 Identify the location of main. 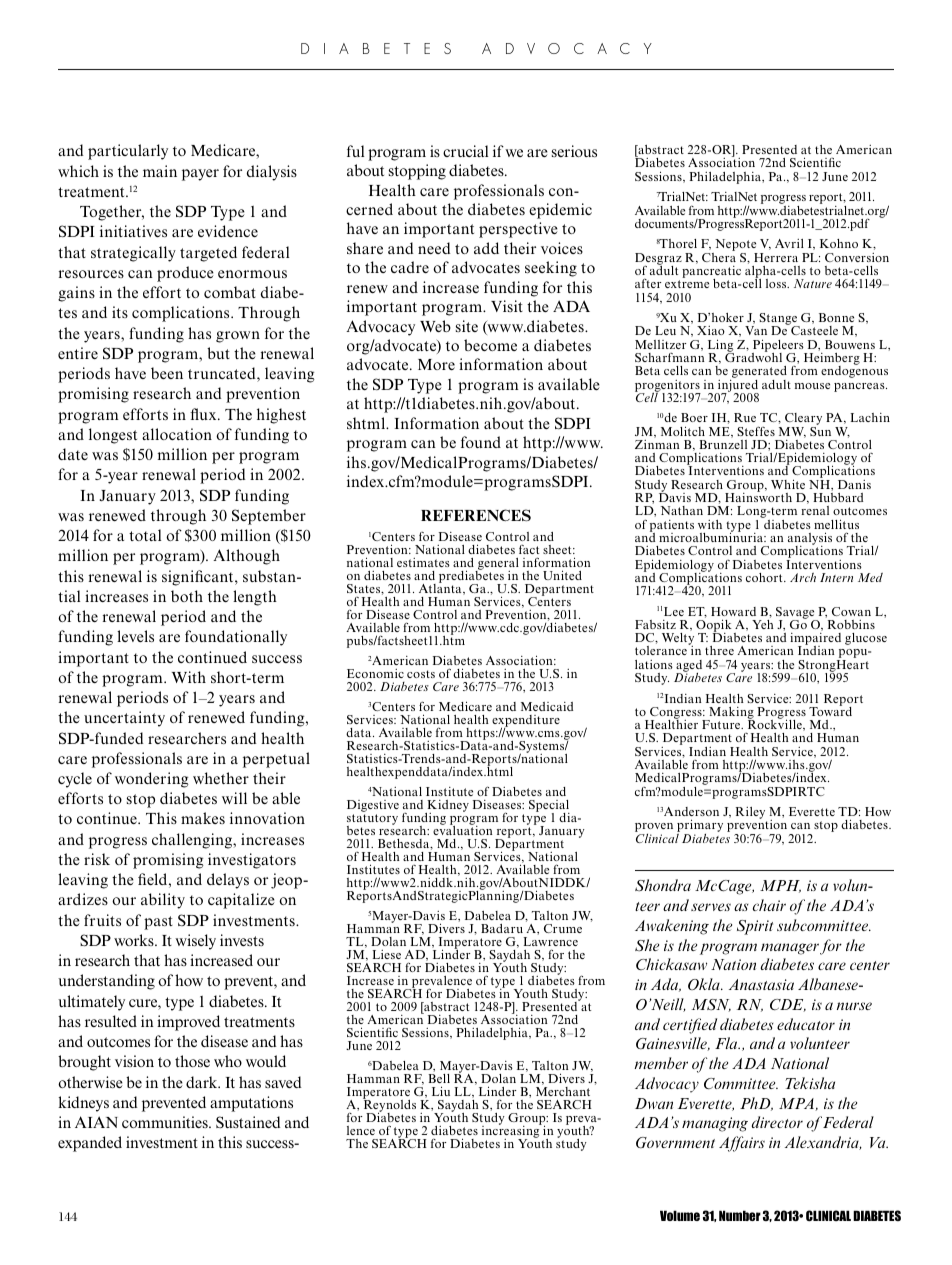
(160, 171).
